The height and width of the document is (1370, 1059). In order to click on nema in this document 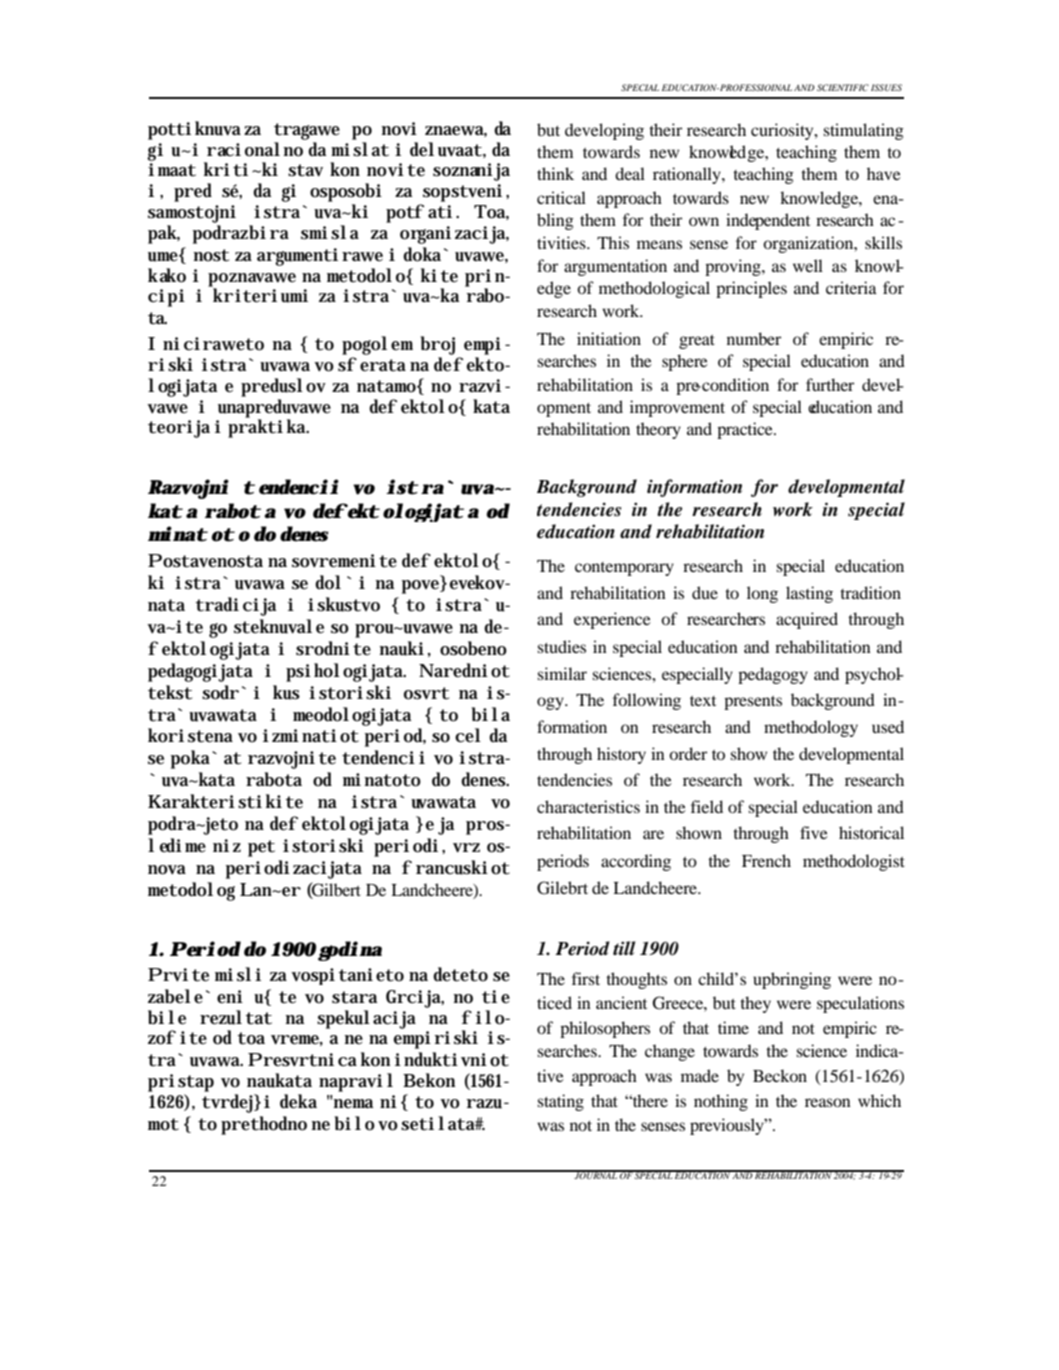, I will do `click(353, 1102)`.
